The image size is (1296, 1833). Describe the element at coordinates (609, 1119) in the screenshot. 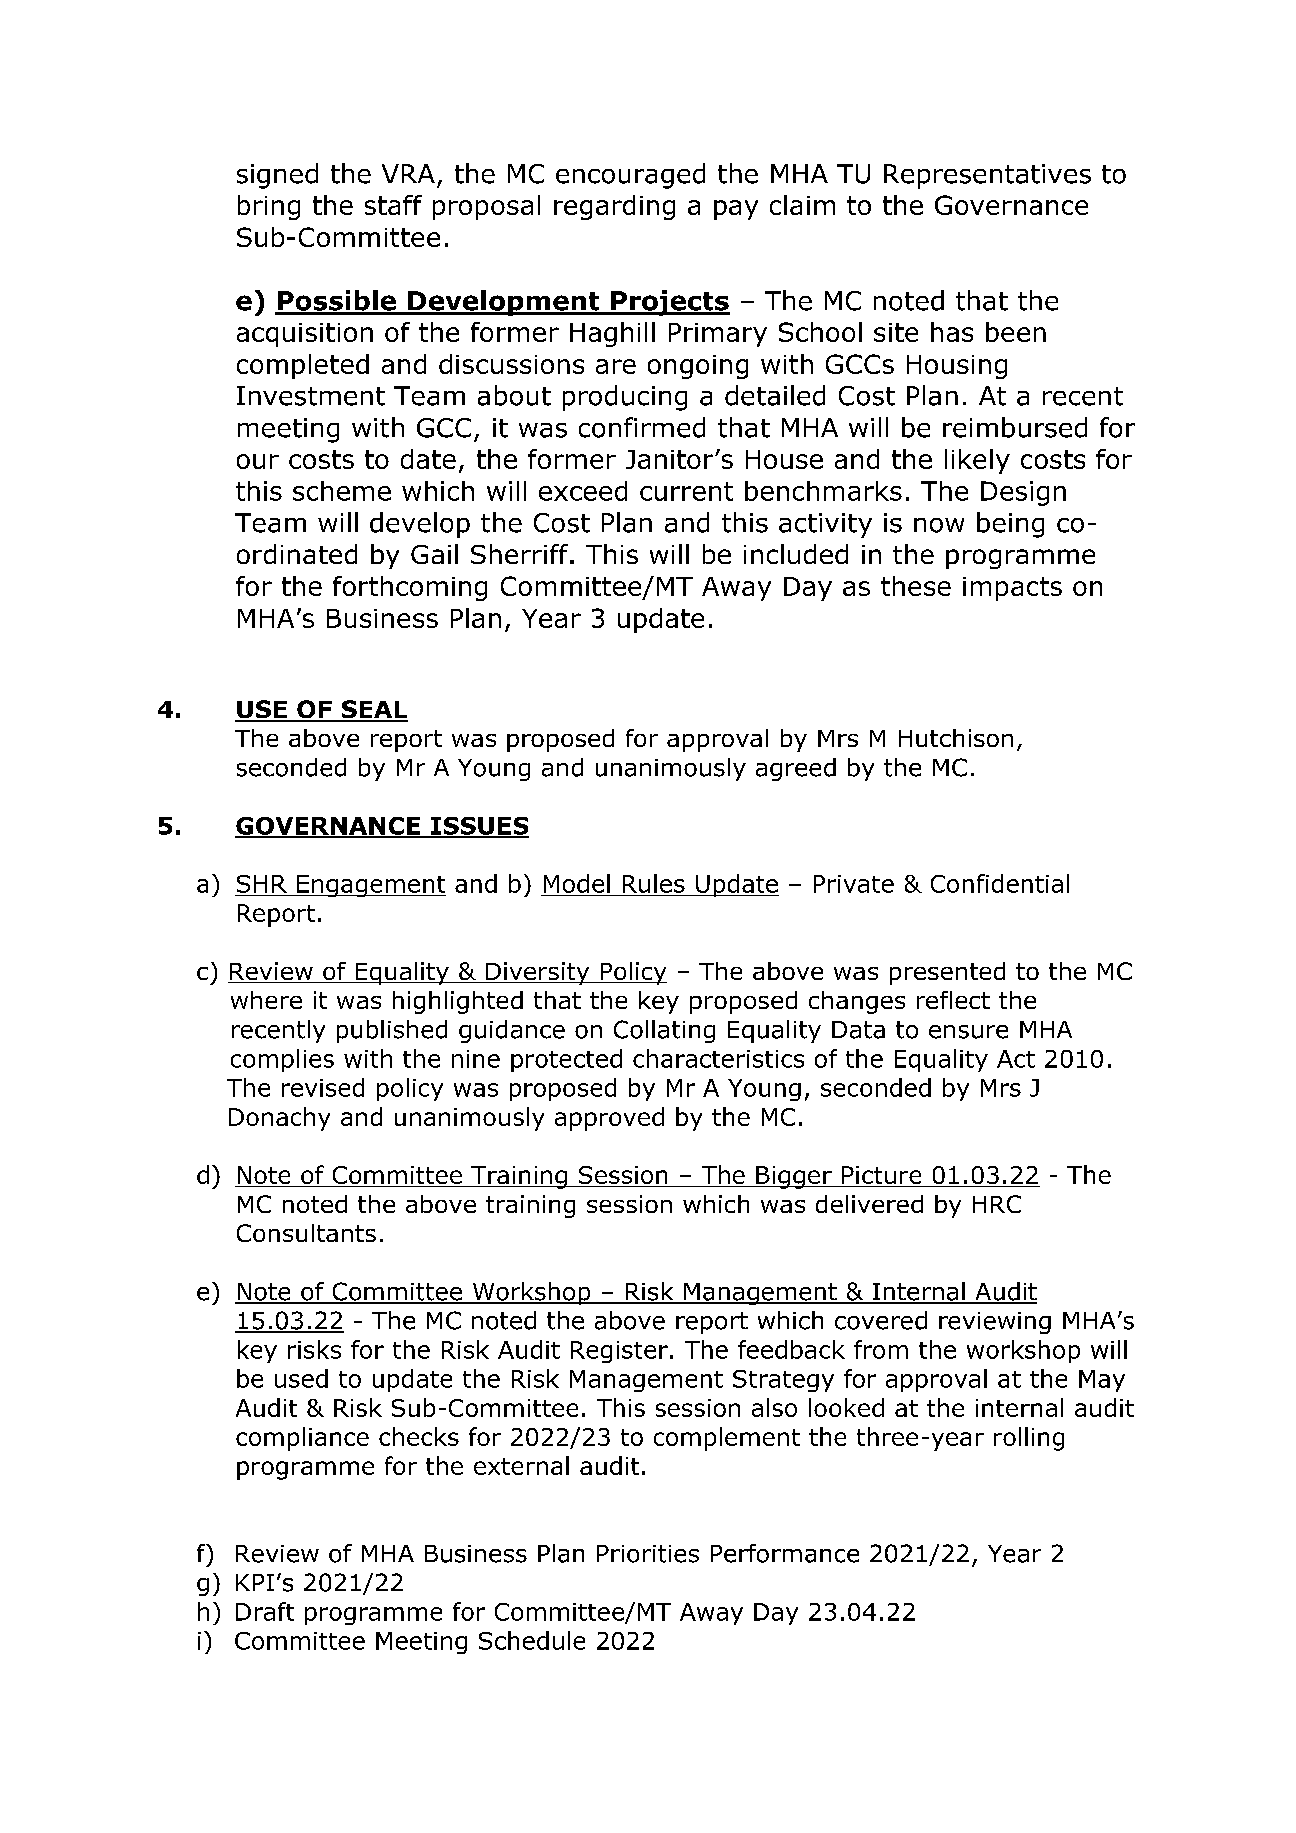

I see `approved` at that location.
